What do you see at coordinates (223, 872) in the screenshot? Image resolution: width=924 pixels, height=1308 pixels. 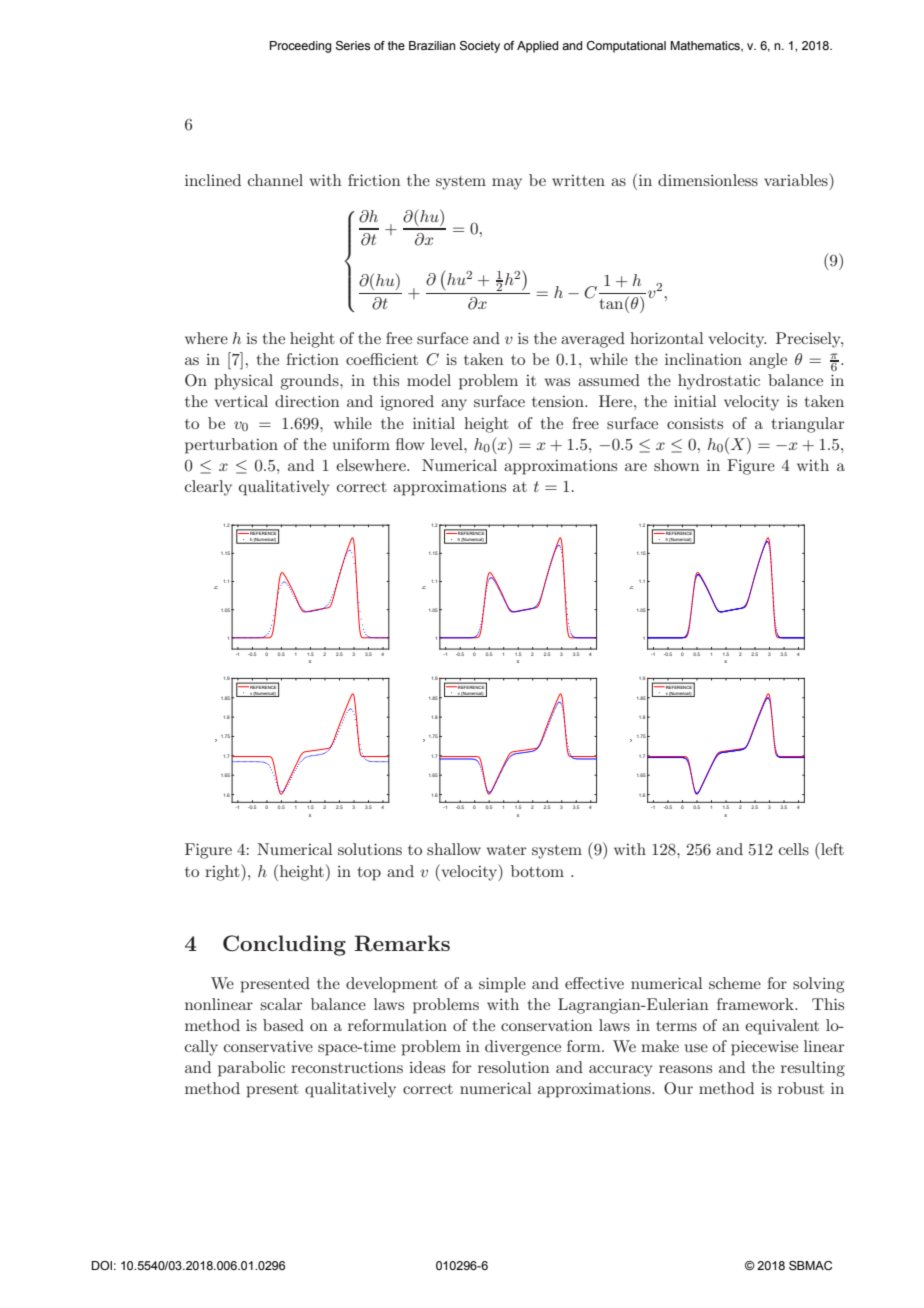 I see `right` at bounding box center [223, 872].
